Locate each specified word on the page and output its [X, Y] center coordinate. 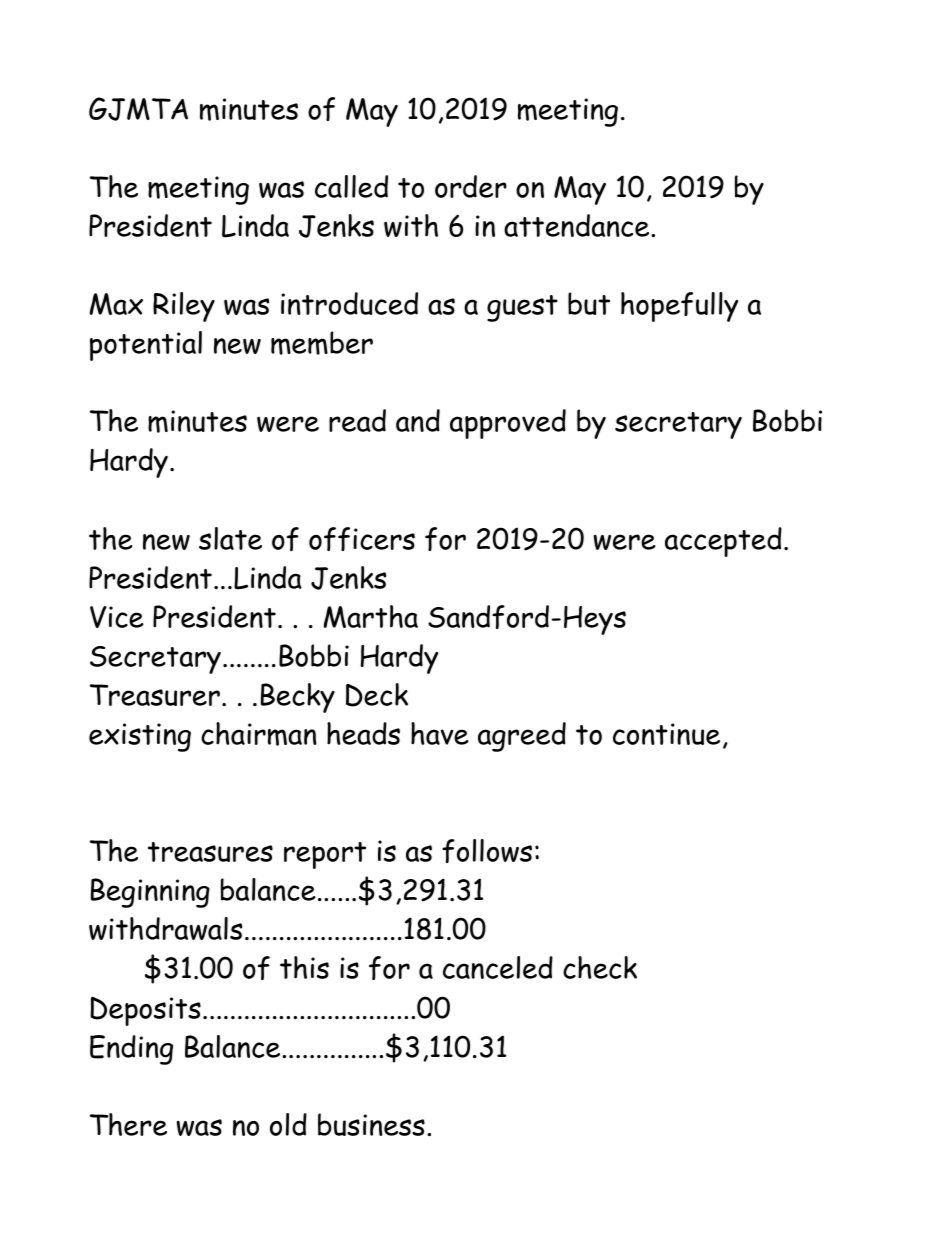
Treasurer [155, 695]
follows [487, 851]
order [471, 186]
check [600, 967]
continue [666, 734]
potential [146, 346]
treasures [210, 852]
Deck [377, 695]
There [128, 1124]
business [371, 1124]
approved [508, 424]
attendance [578, 225]
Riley [184, 307]
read [357, 420]
